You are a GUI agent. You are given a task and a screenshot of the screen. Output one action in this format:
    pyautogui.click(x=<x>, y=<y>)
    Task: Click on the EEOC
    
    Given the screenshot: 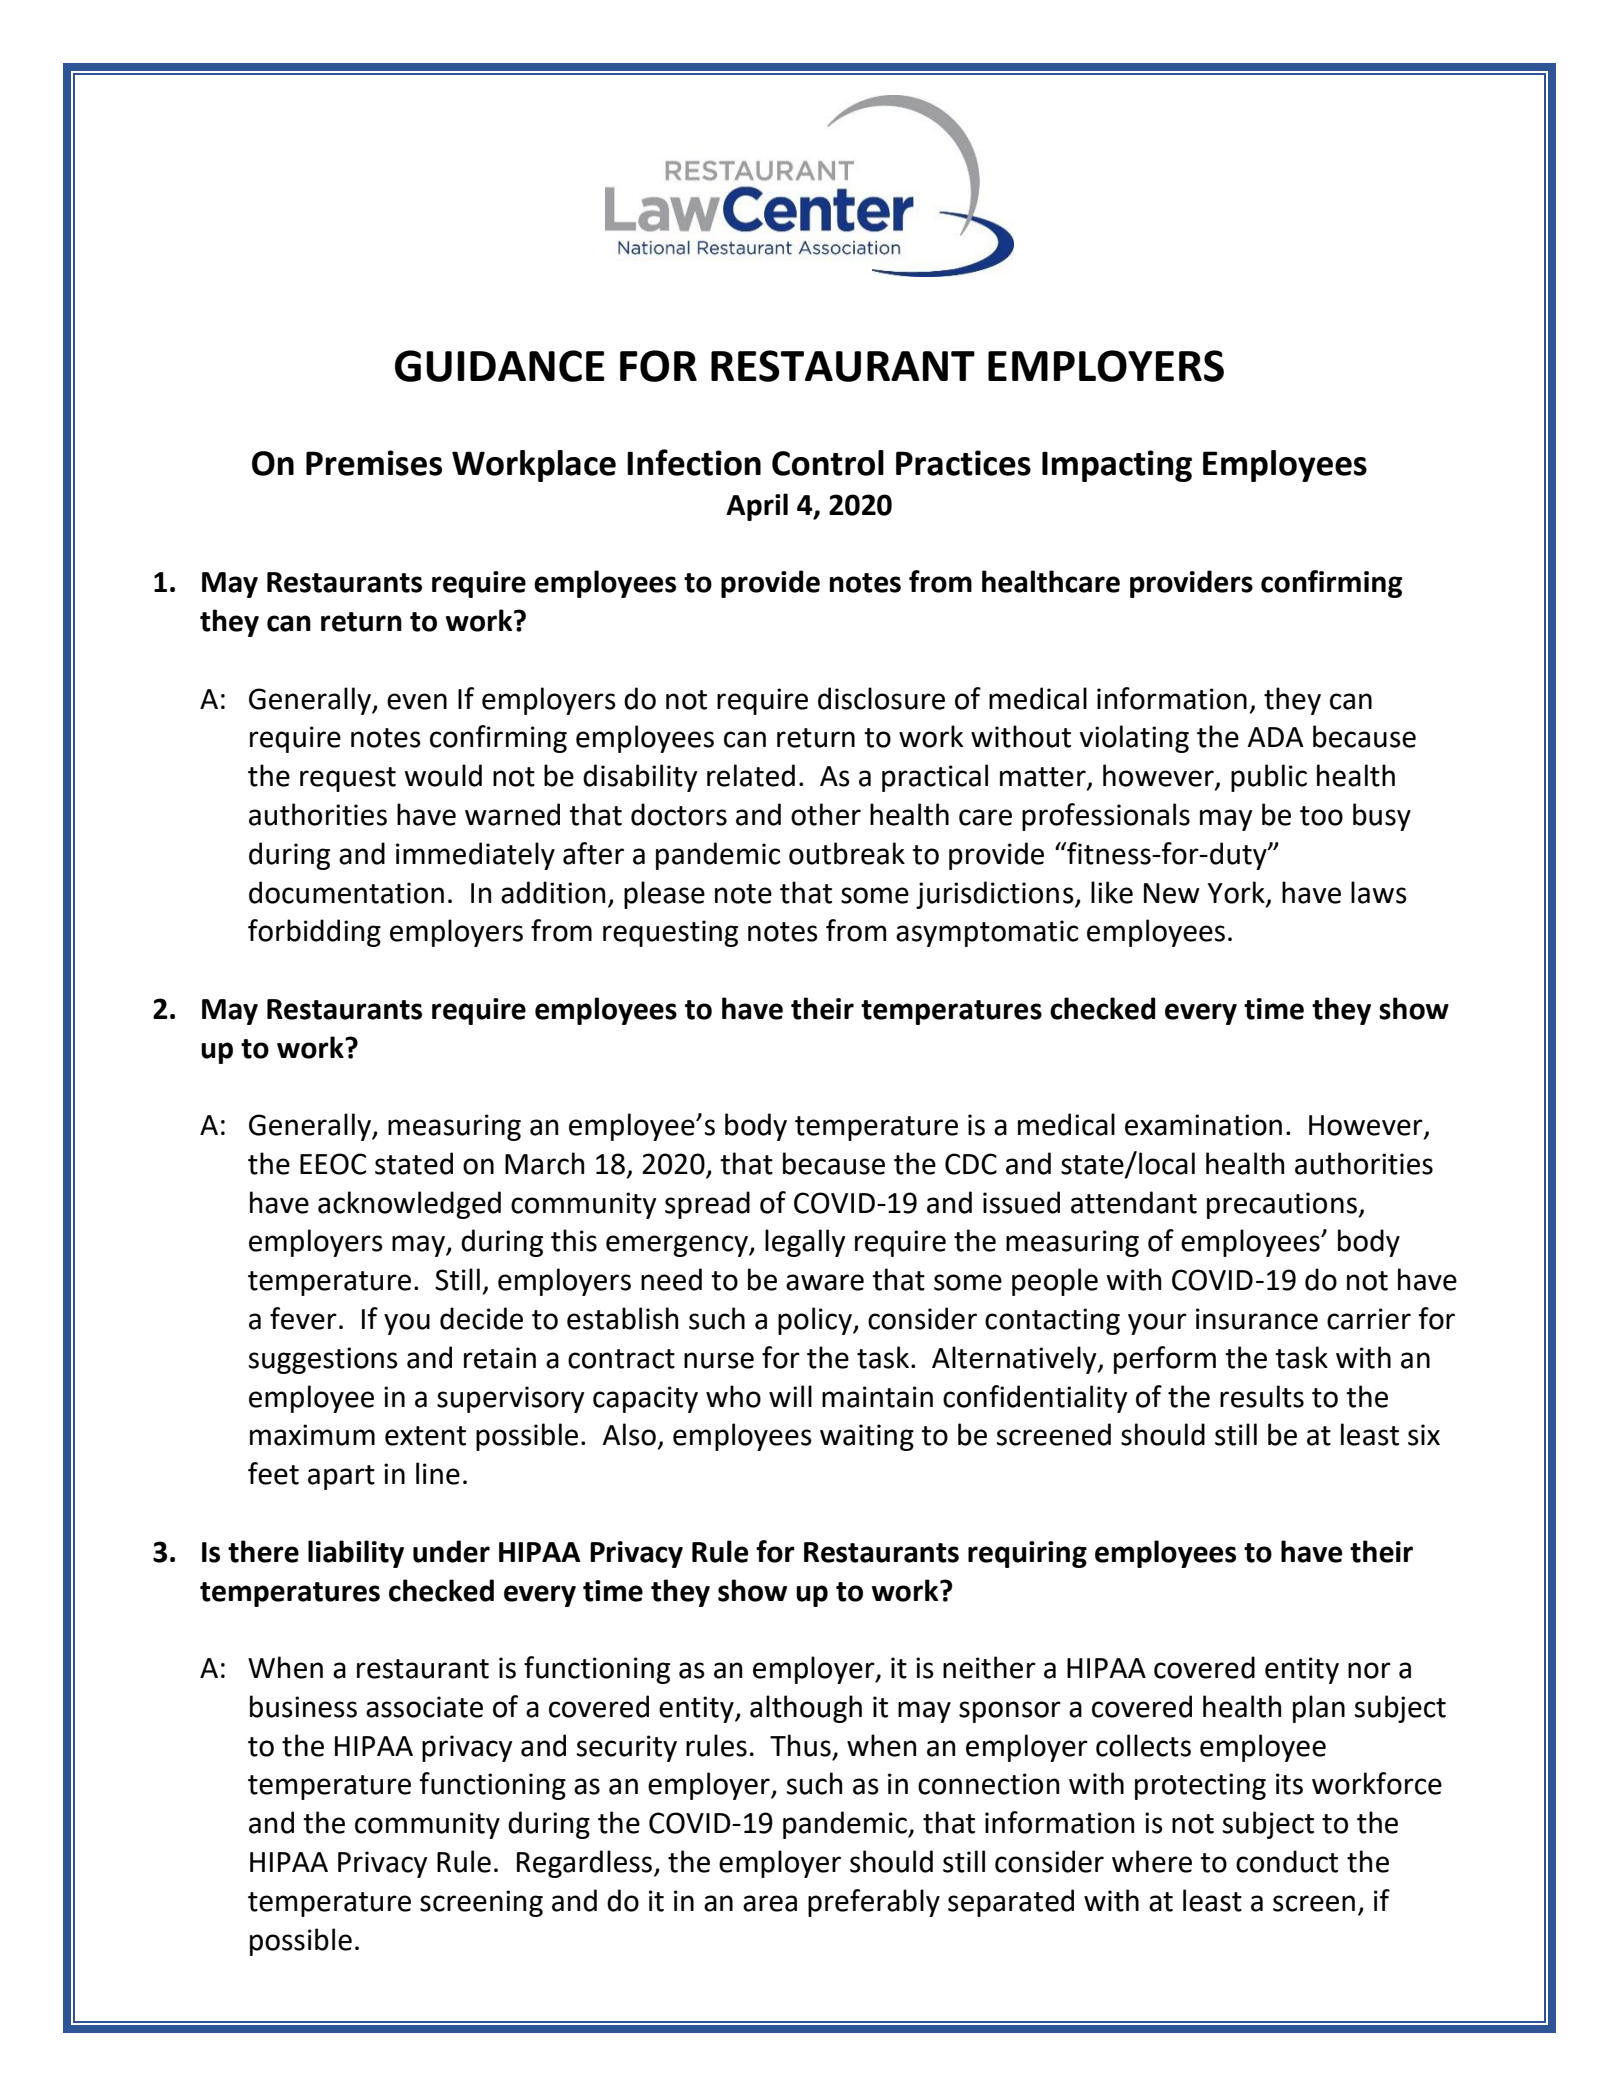 What is the action you would take?
    pyautogui.click(x=333, y=1164)
